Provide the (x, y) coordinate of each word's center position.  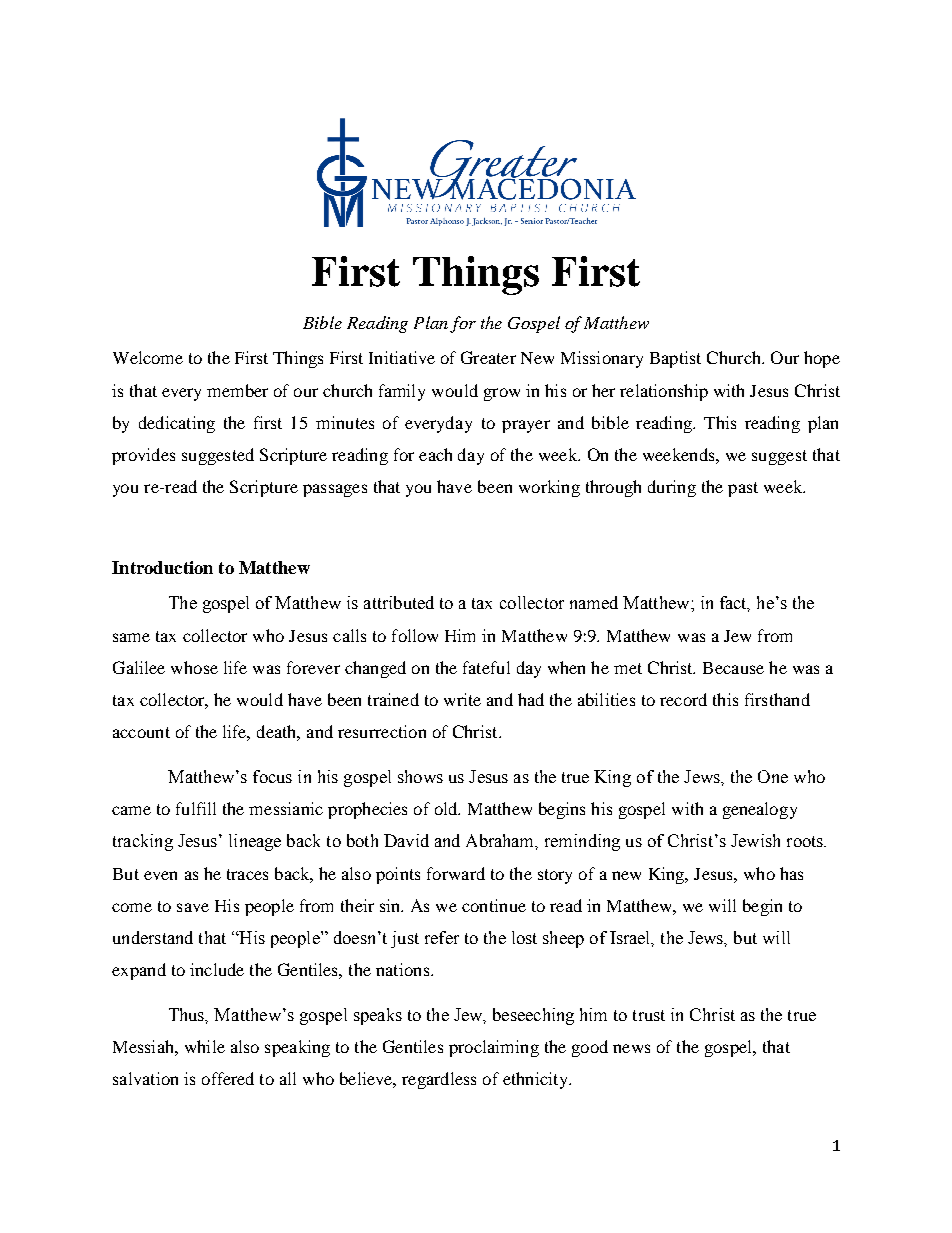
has (791, 873)
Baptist (675, 359)
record (683, 699)
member (237, 390)
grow (502, 394)
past (743, 489)
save (193, 907)
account (141, 732)
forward (456, 873)
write (462, 699)
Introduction (162, 567)
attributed (399, 602)
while (205, 1046)
